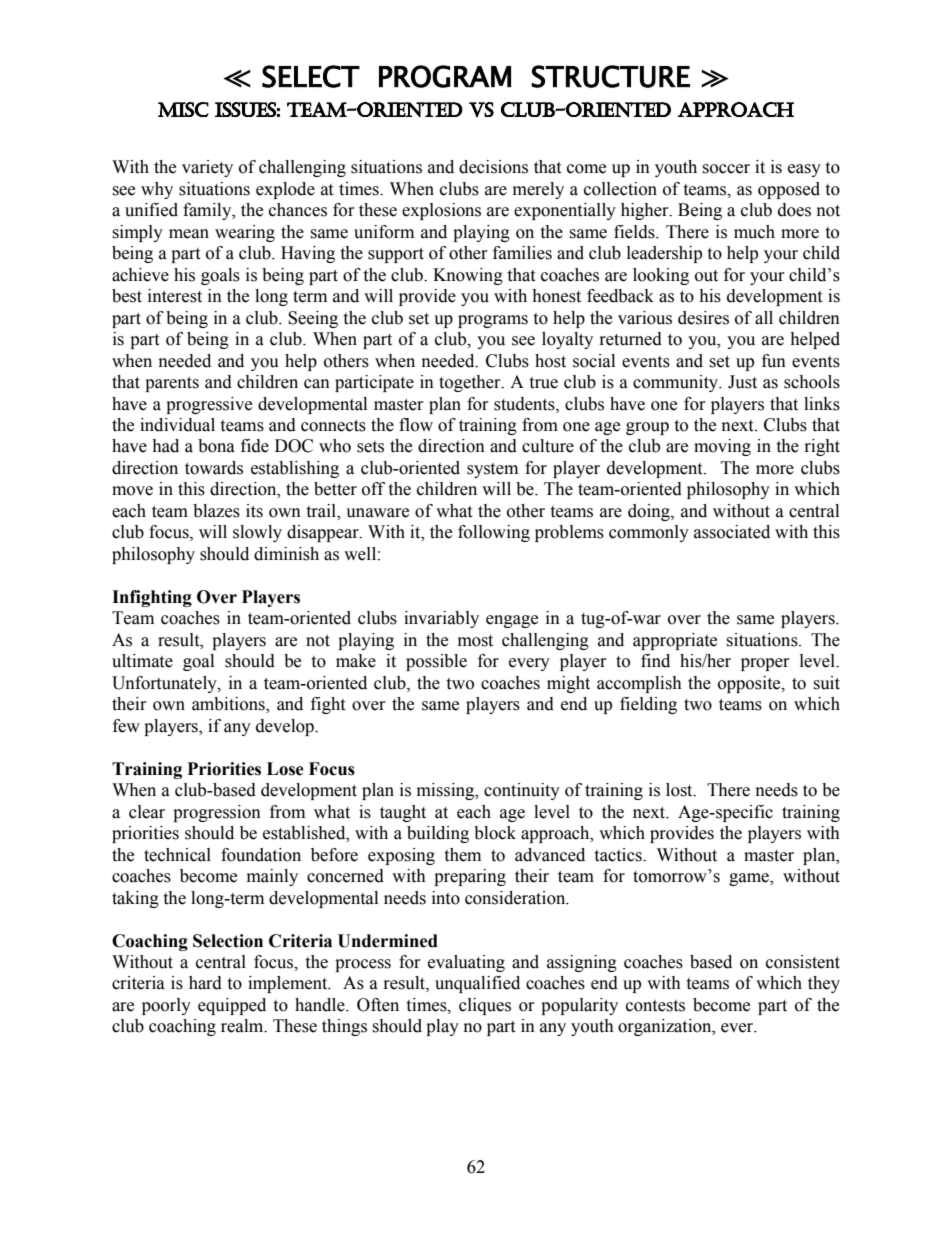  Describe the element at coordinates (765, 664) in the screenshot. I see `proper` at that location.
